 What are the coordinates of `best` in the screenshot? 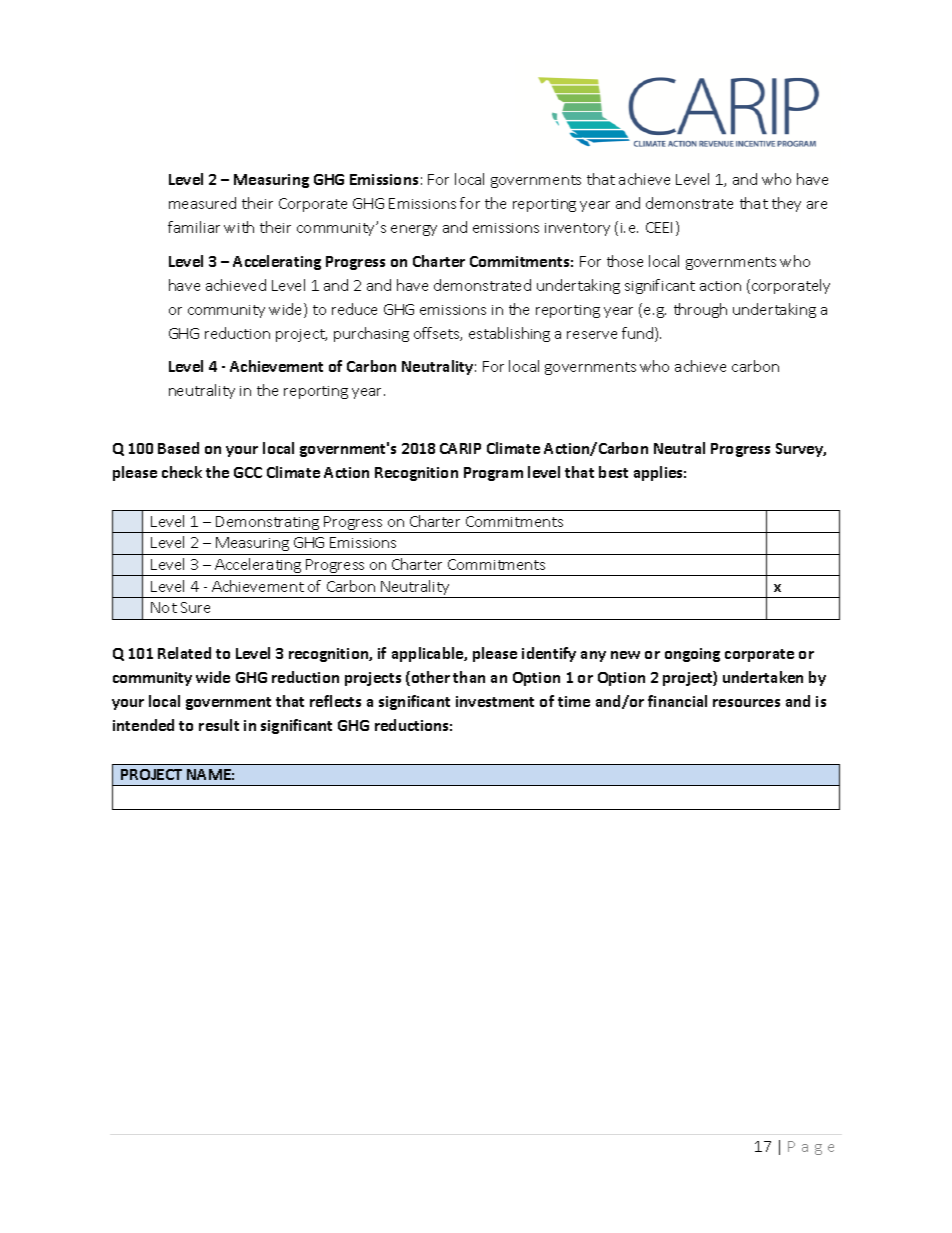 It's located at (613, 472).
